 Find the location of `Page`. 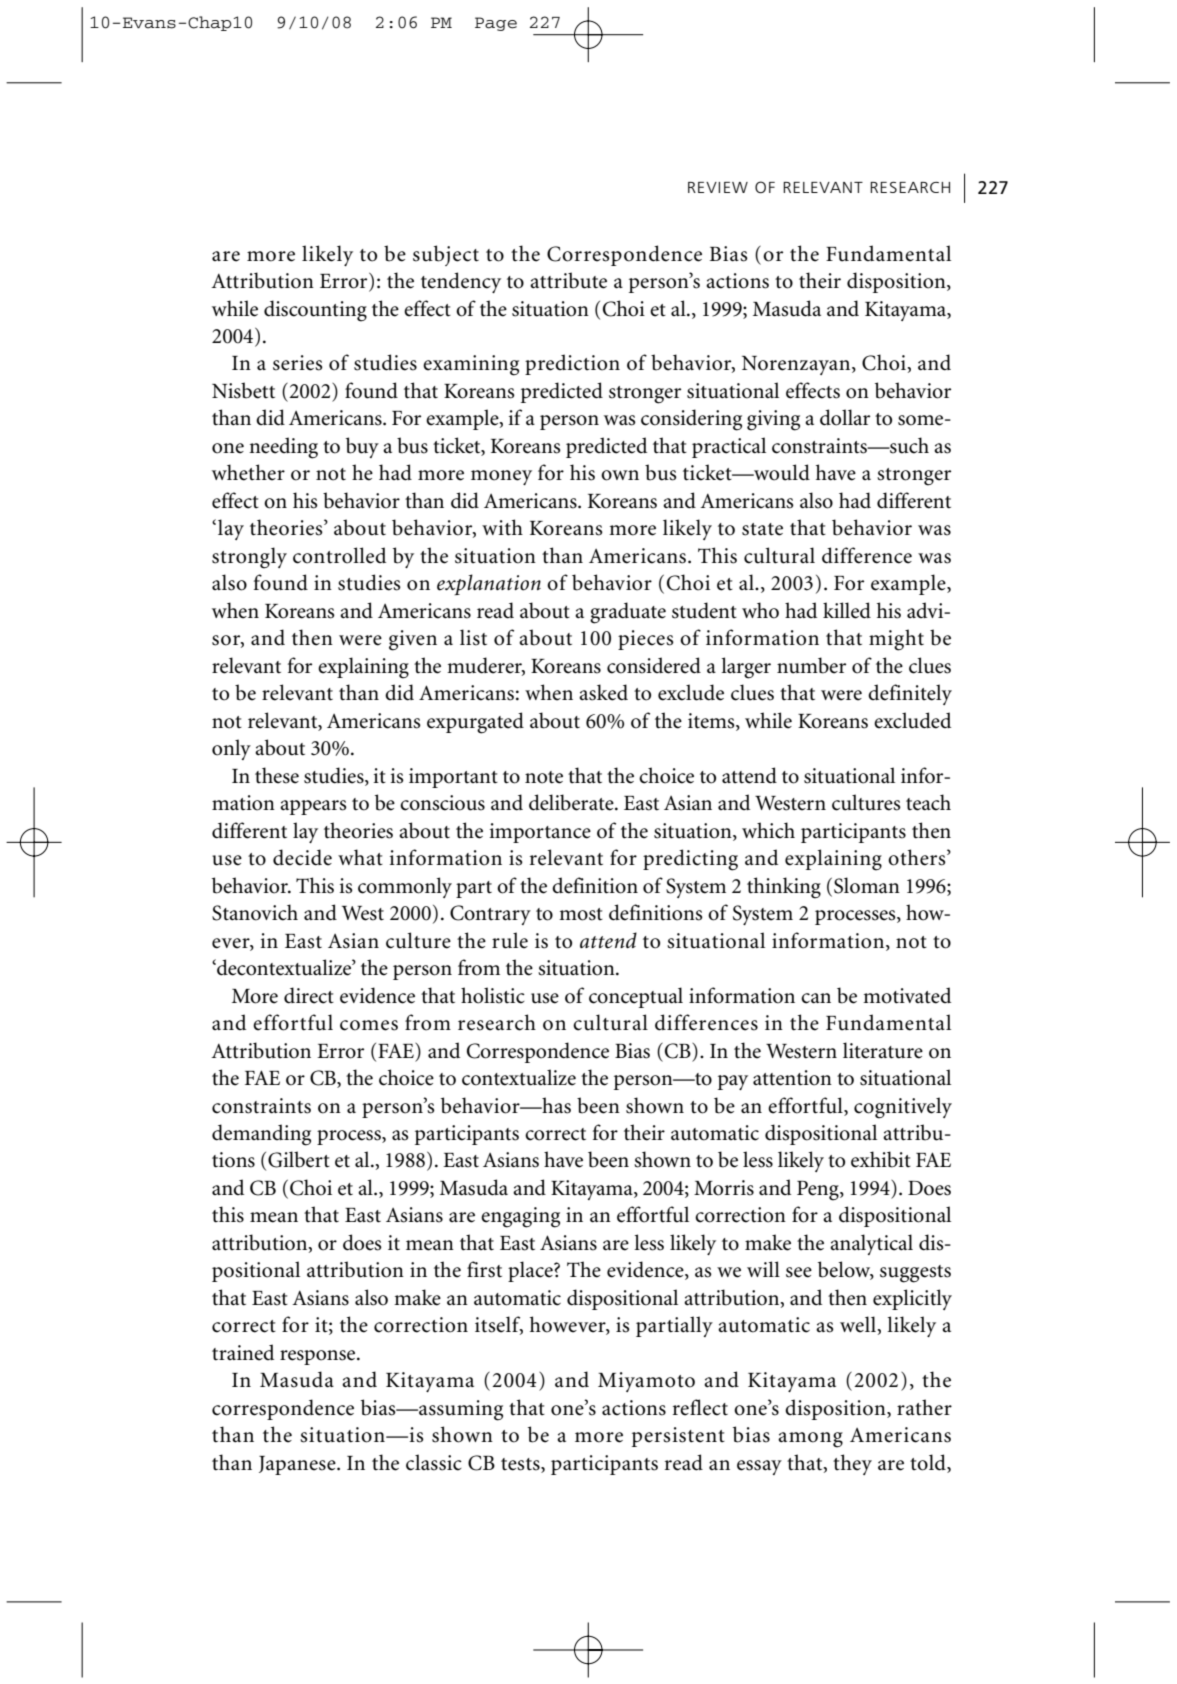

Page is located at coordinates (496, 24).
